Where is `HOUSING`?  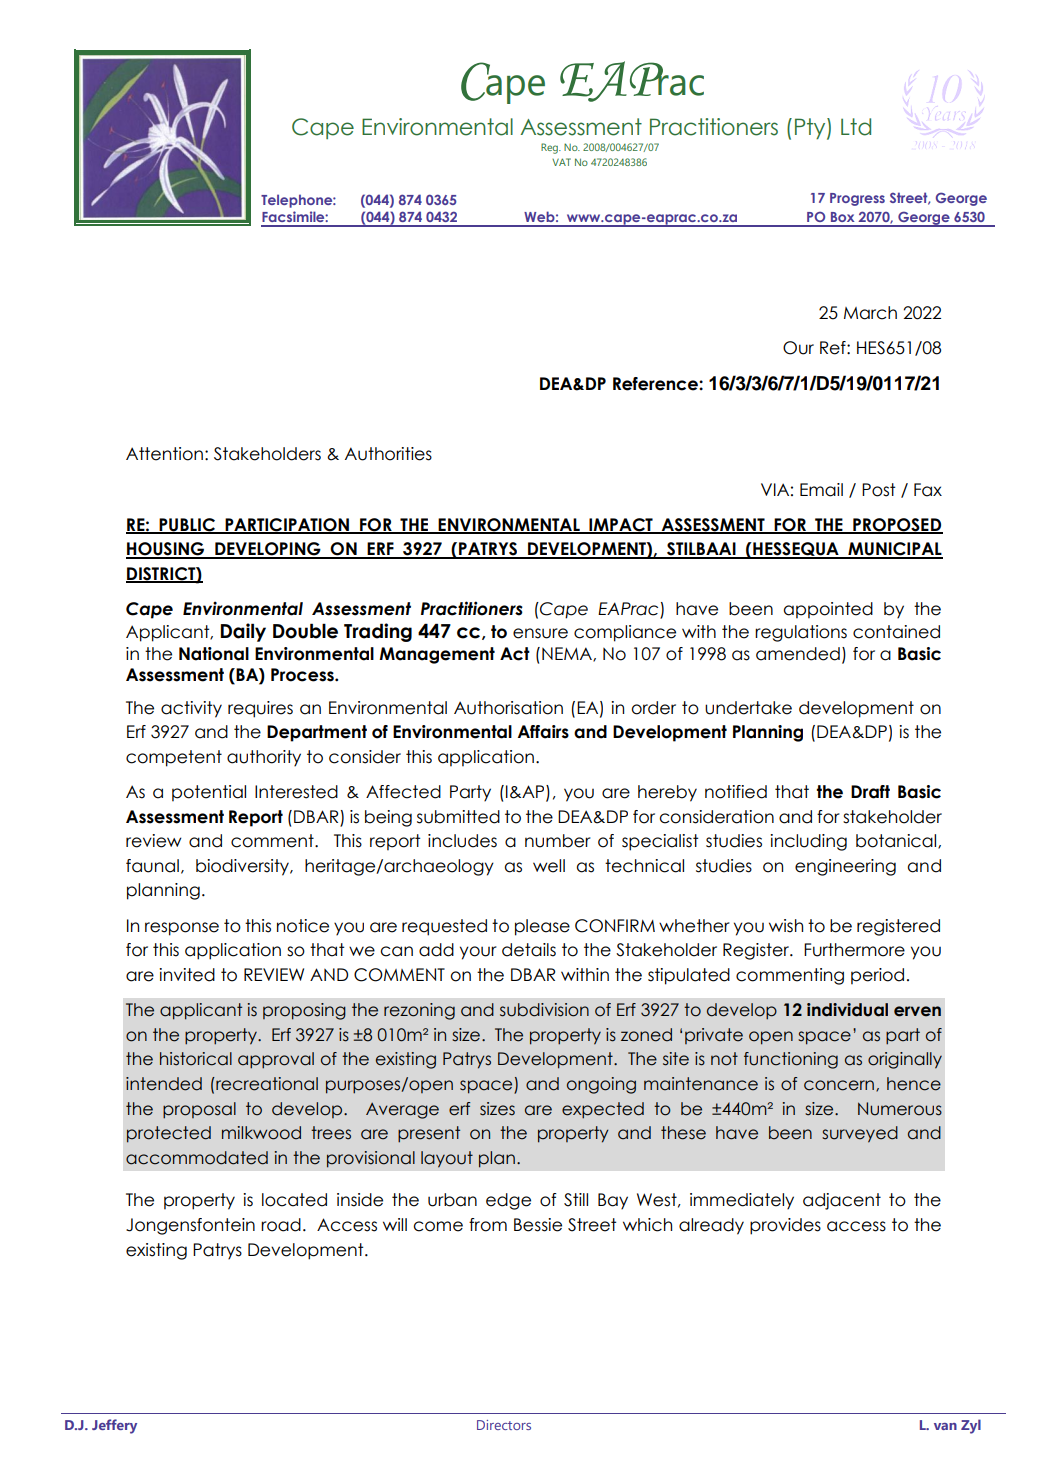
HOUSING is located at coordinates (166, 550).
